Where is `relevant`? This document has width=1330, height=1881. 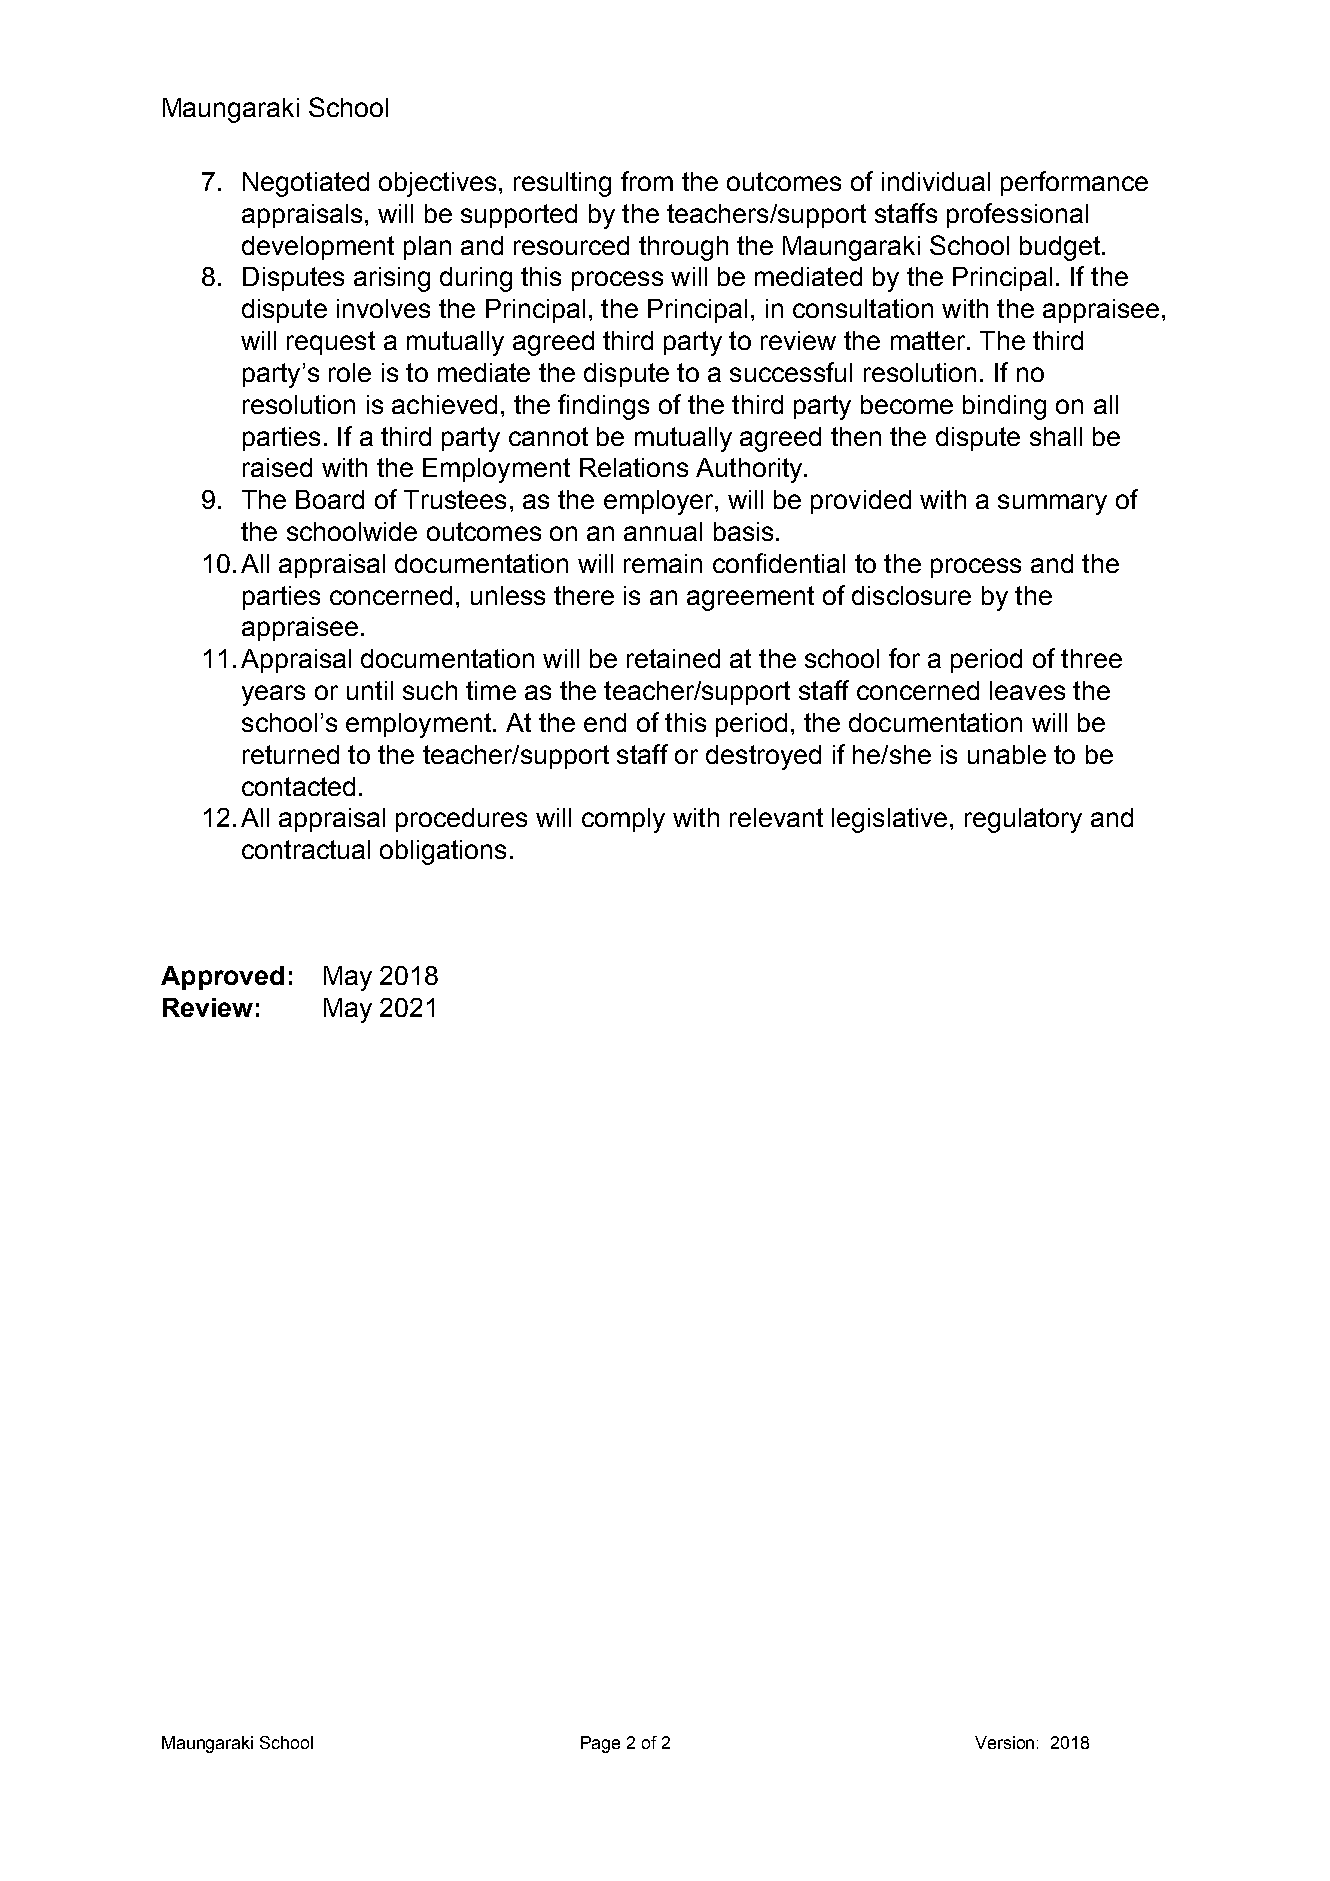 relevant is located at coordinates (776, 817).
